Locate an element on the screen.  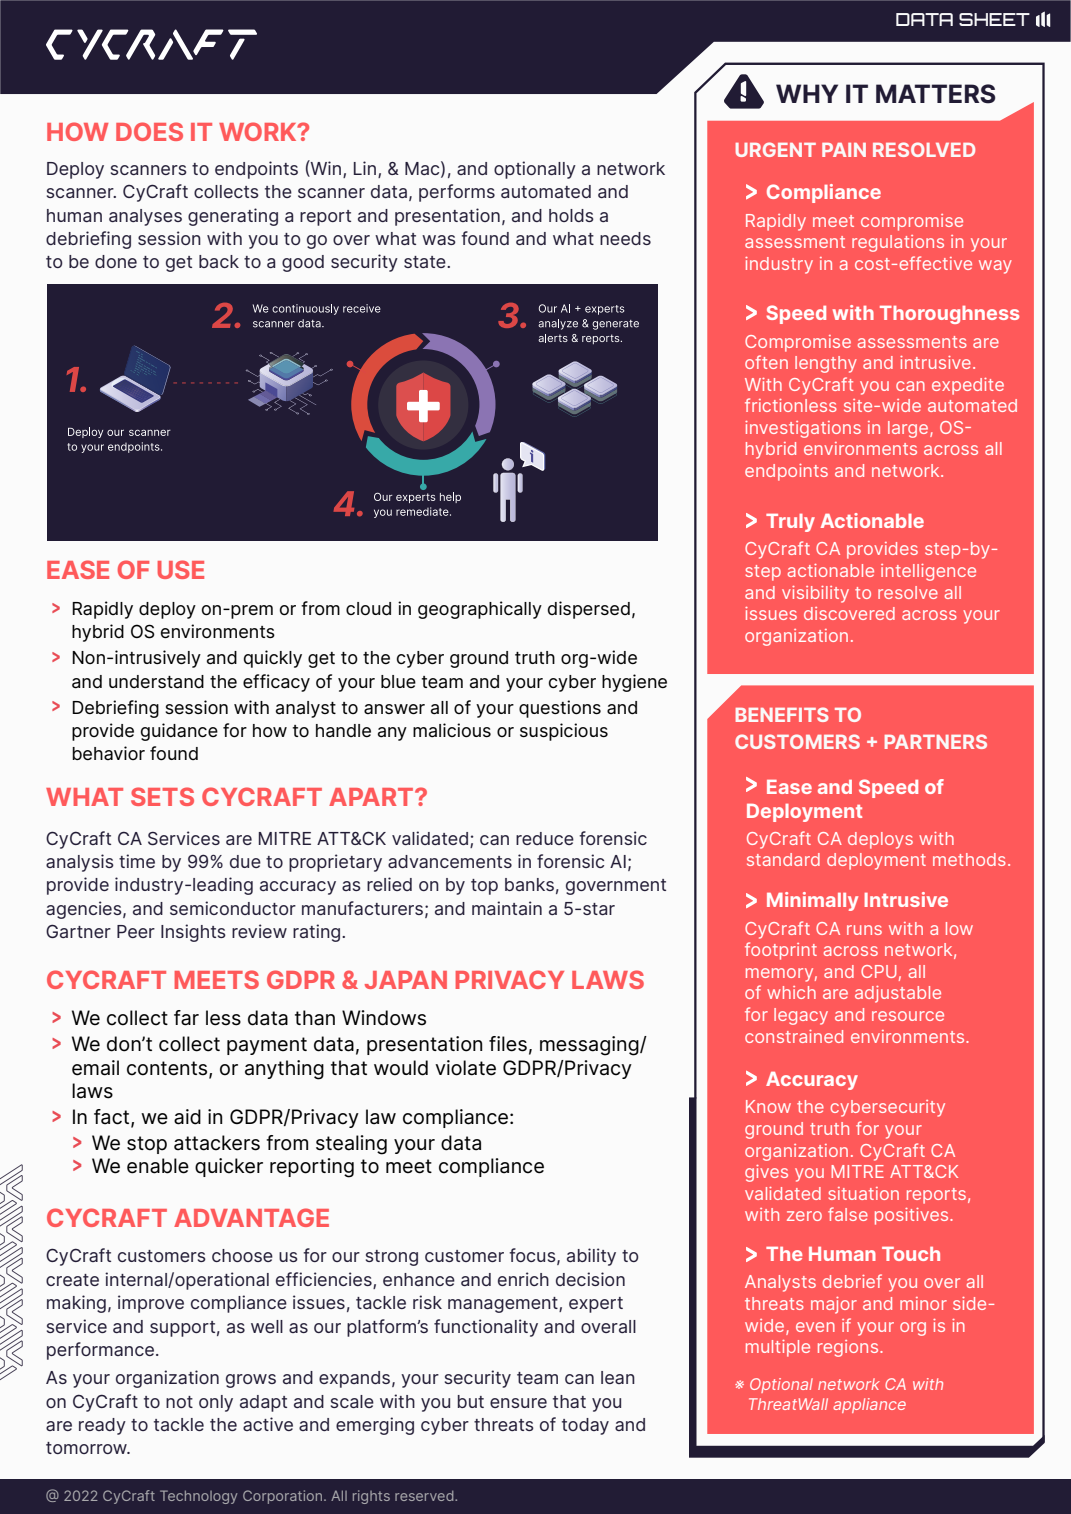
MATTERS is located at coordinates (936, 94).
